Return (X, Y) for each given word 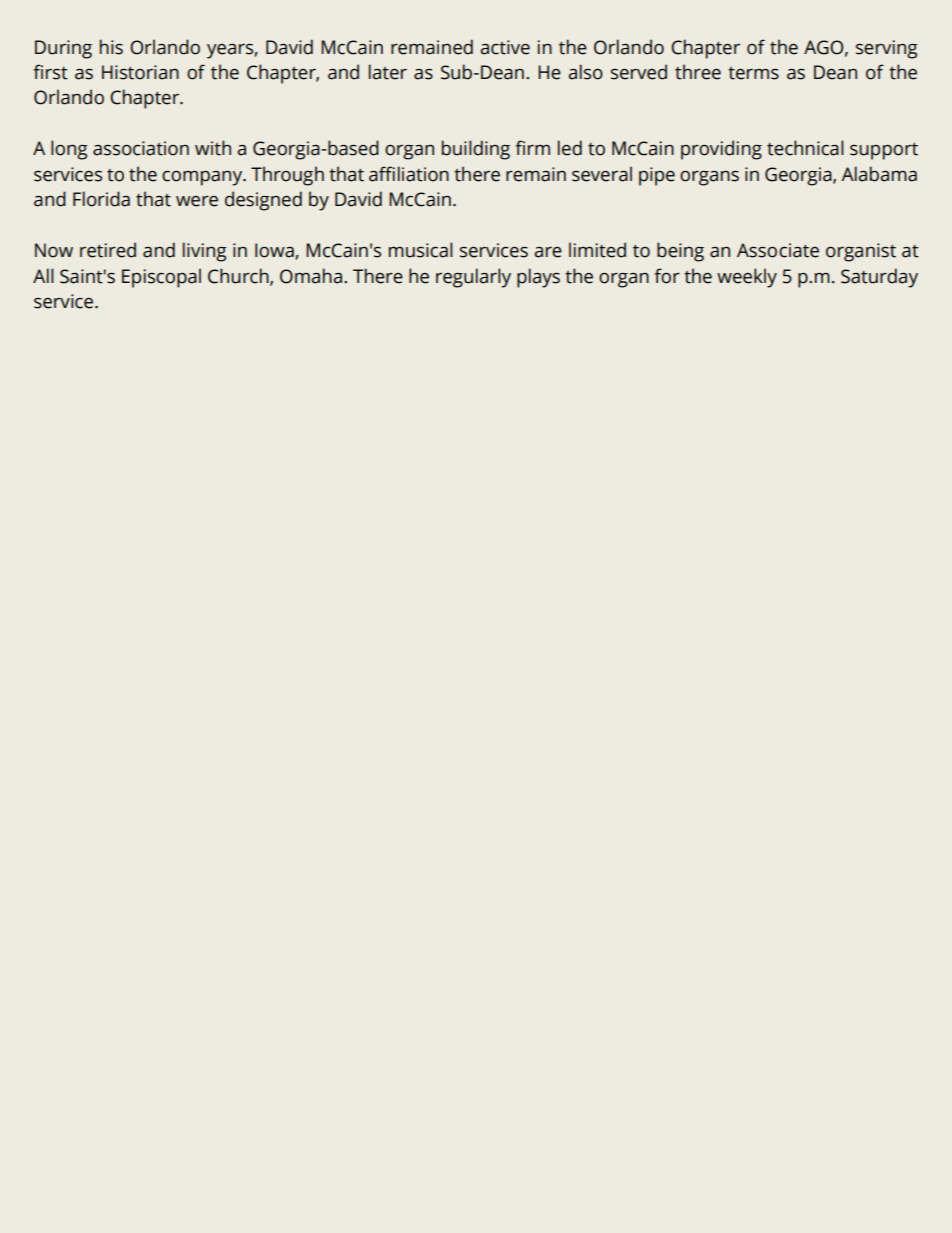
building (476, 150)
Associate (778, 250)
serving (887, 49)
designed (263, 201)
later (388, 72)
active (505, 47)
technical (805, 148)
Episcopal (161, 278)
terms (753, 73)
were (197, 201)
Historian (140, 72)
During (63, 49)
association (141, 148)
